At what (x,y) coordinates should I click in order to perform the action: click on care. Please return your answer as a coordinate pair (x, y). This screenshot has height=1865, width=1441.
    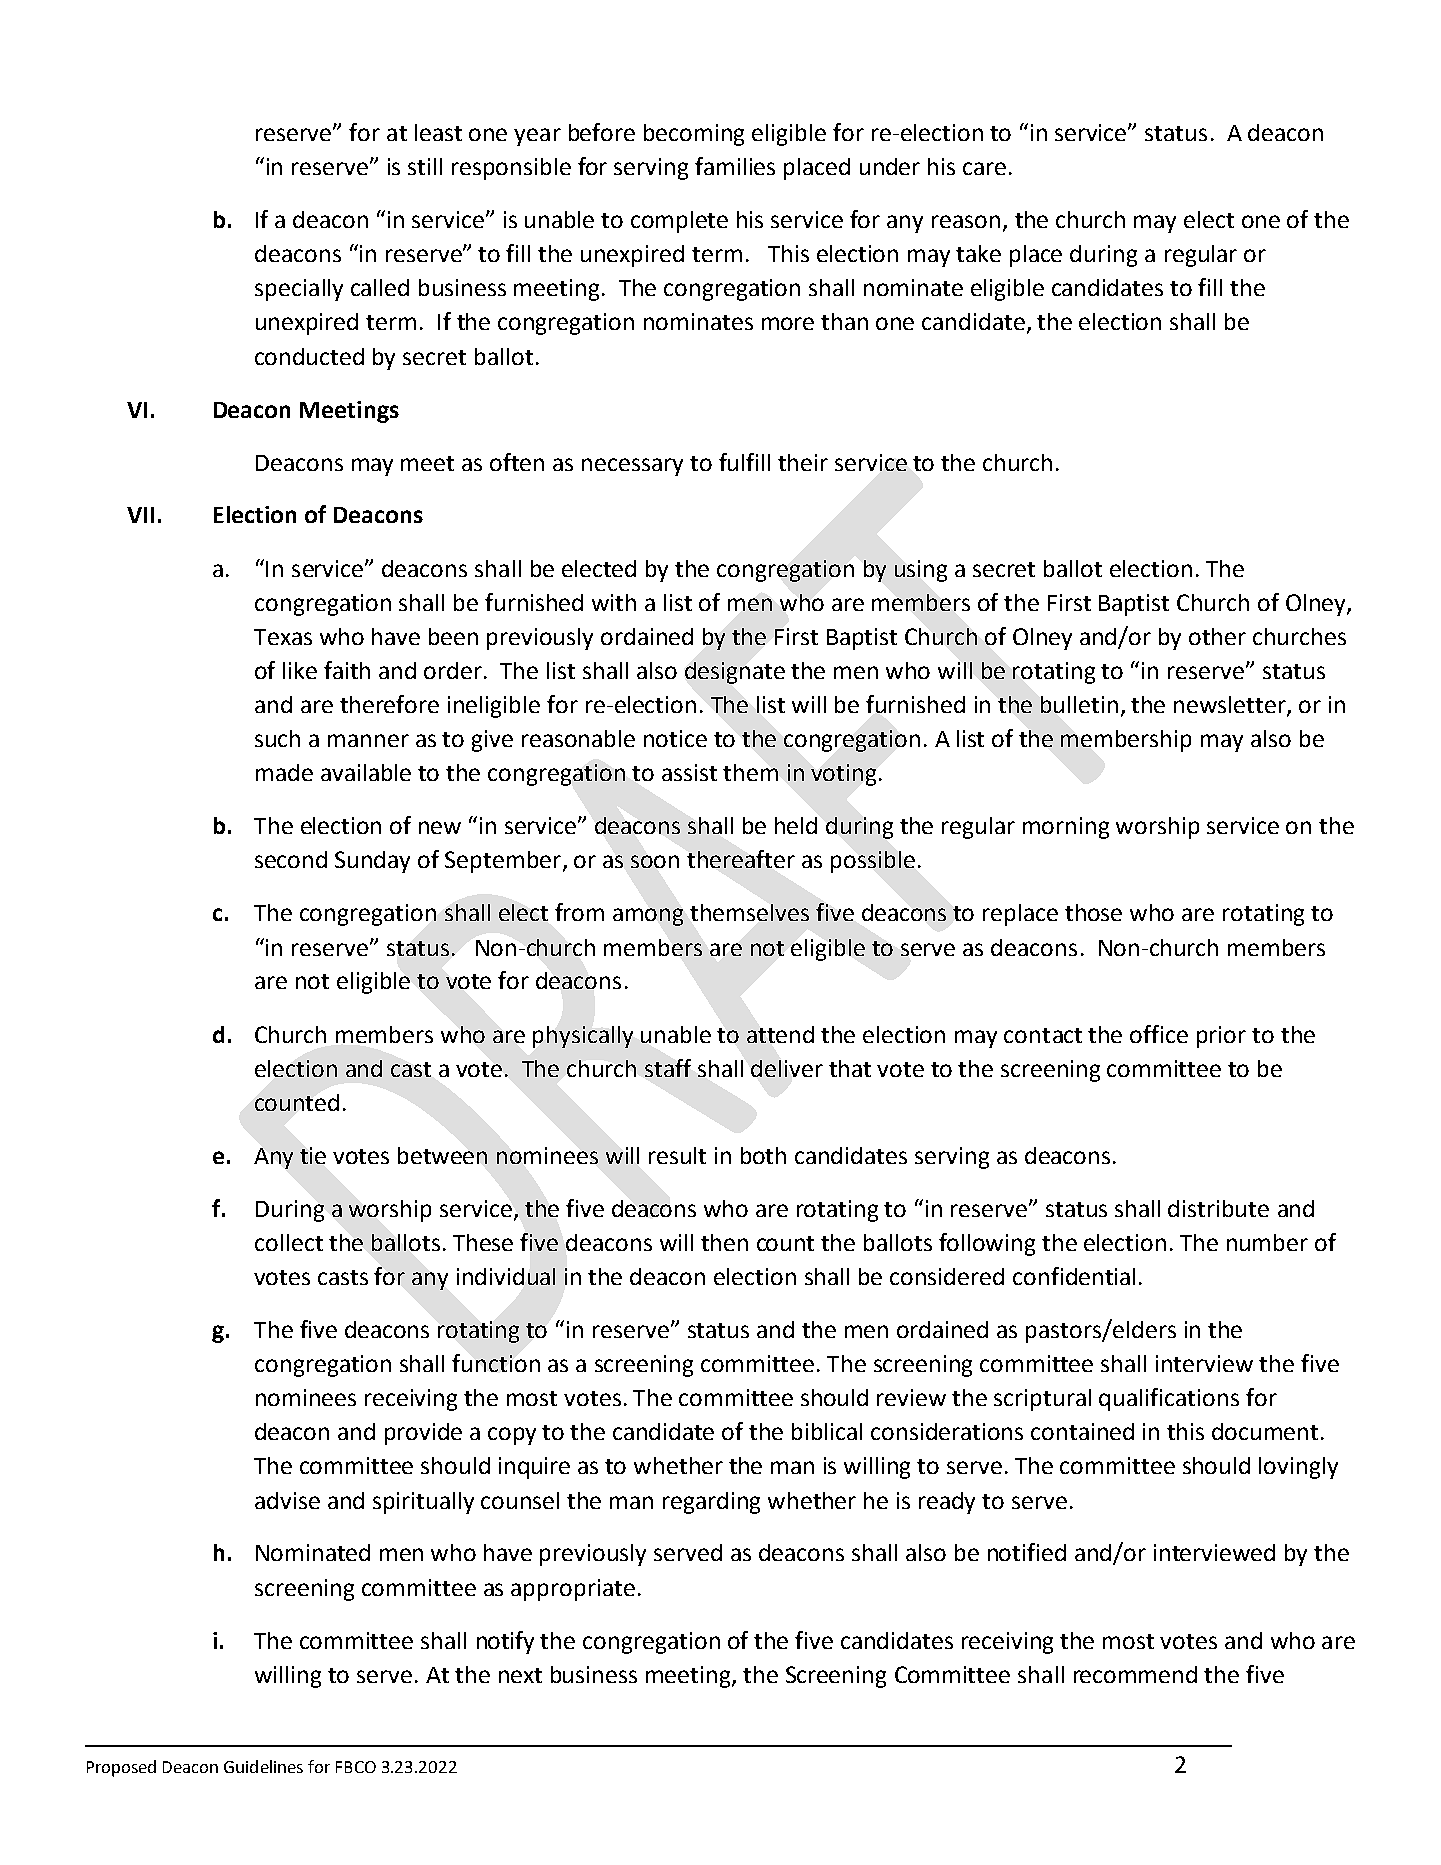
    Looking at the image, I should click on (984, 168).
